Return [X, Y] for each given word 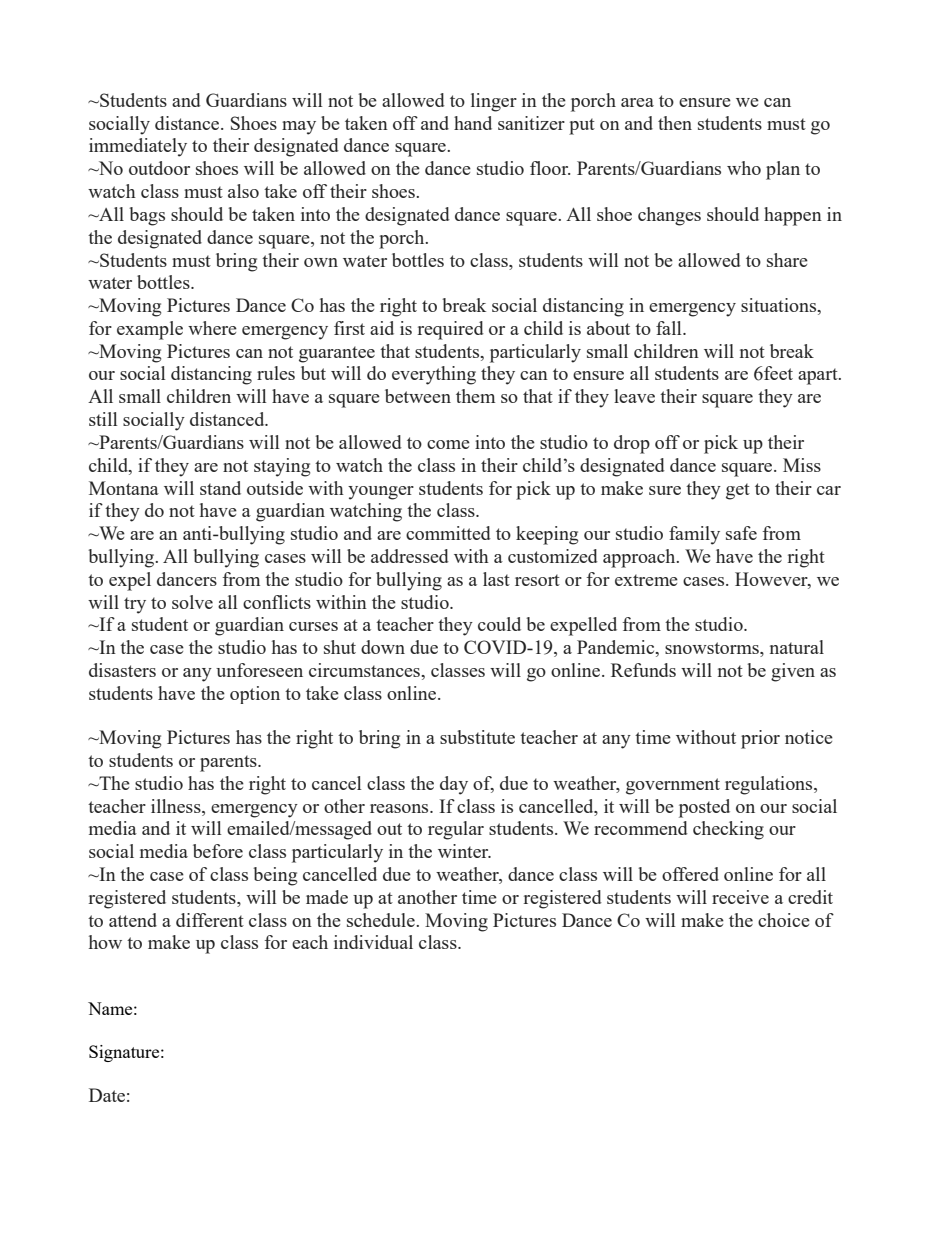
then [675, 123]
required [451, 330]
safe [741, 533]
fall [670, 328]
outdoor [159, 168]
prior [760, 739]
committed [448, 533]
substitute [477, 737]
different [210, 920]
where [212, 328]
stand [220, 488]
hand [473, 123]
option [255, 695]
